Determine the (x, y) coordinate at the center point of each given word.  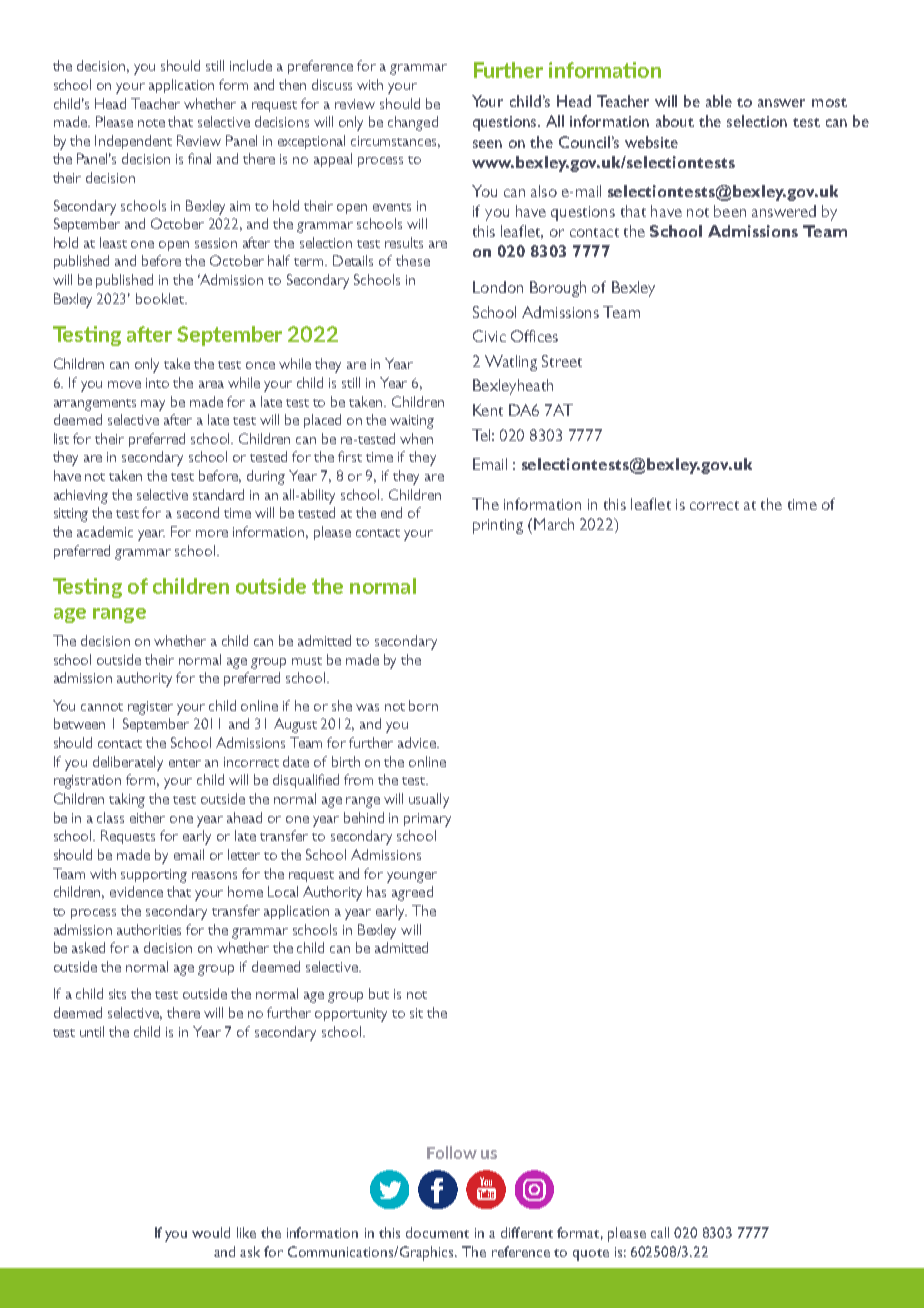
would (211, 1232)
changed (413, 123)
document (437, 1232)
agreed (412, 893)
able (719, 101)
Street (562, 361)
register (150, 708)
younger (412, 877)
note (151, 123)
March (554, 524)
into (157, 383)
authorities (149, 929)
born (423, 705)
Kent (488, 410)
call (660, 1232)
